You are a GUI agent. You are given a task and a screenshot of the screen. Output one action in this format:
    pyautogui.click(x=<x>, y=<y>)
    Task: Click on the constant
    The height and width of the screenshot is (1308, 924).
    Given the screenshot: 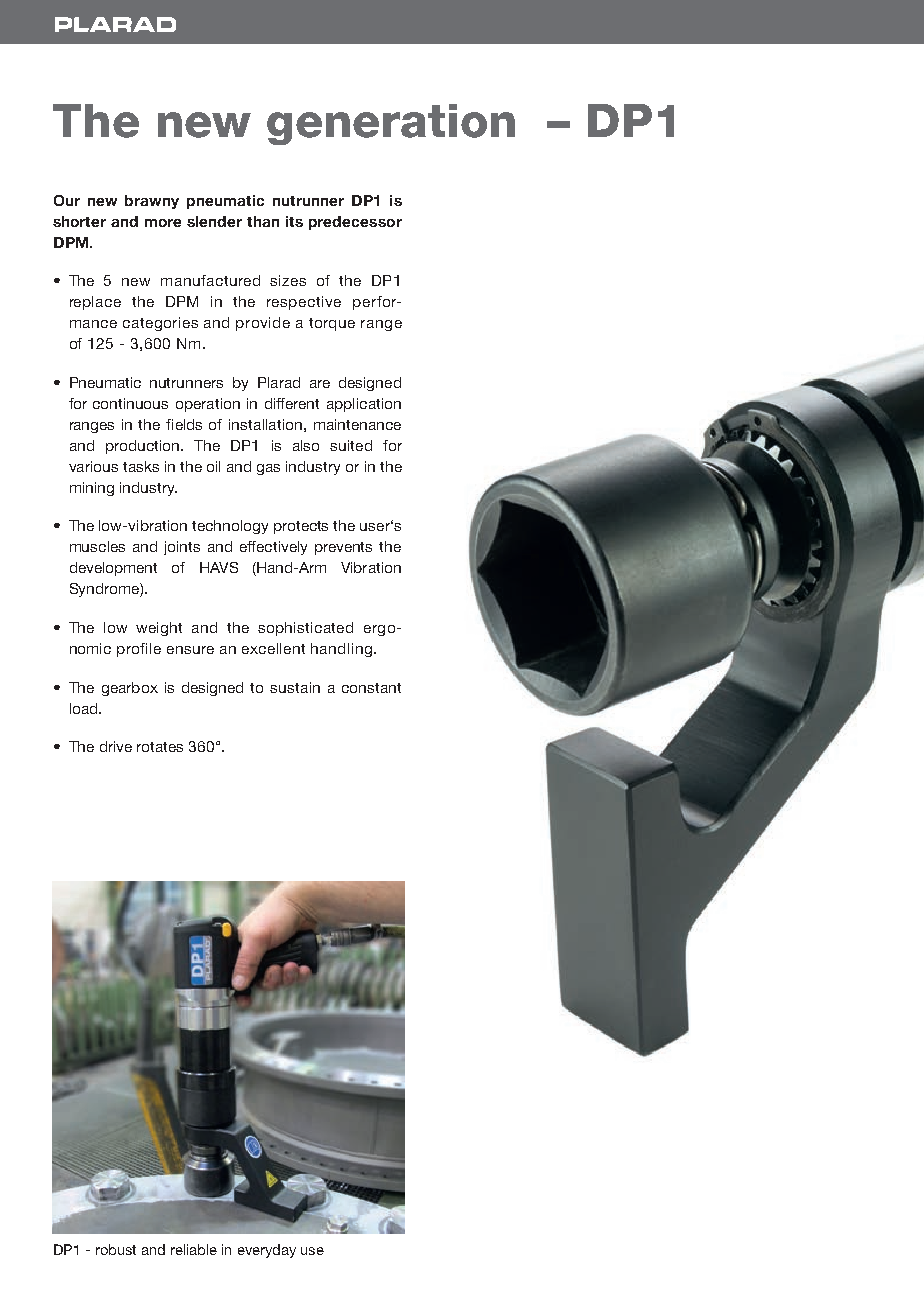 What is the action you would take?
    pyautogui.click(x=371, y=688)
